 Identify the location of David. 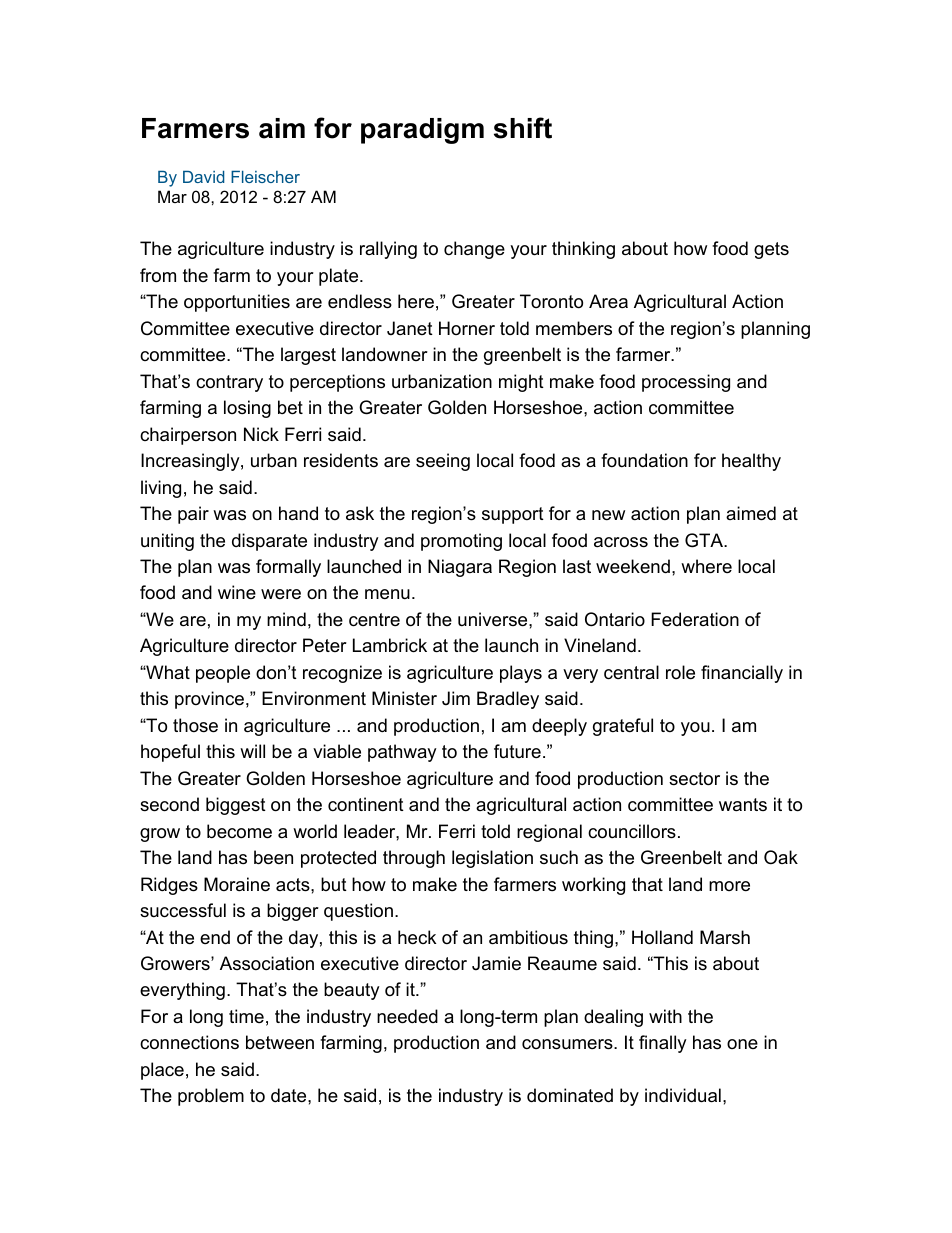
(203, 177).
